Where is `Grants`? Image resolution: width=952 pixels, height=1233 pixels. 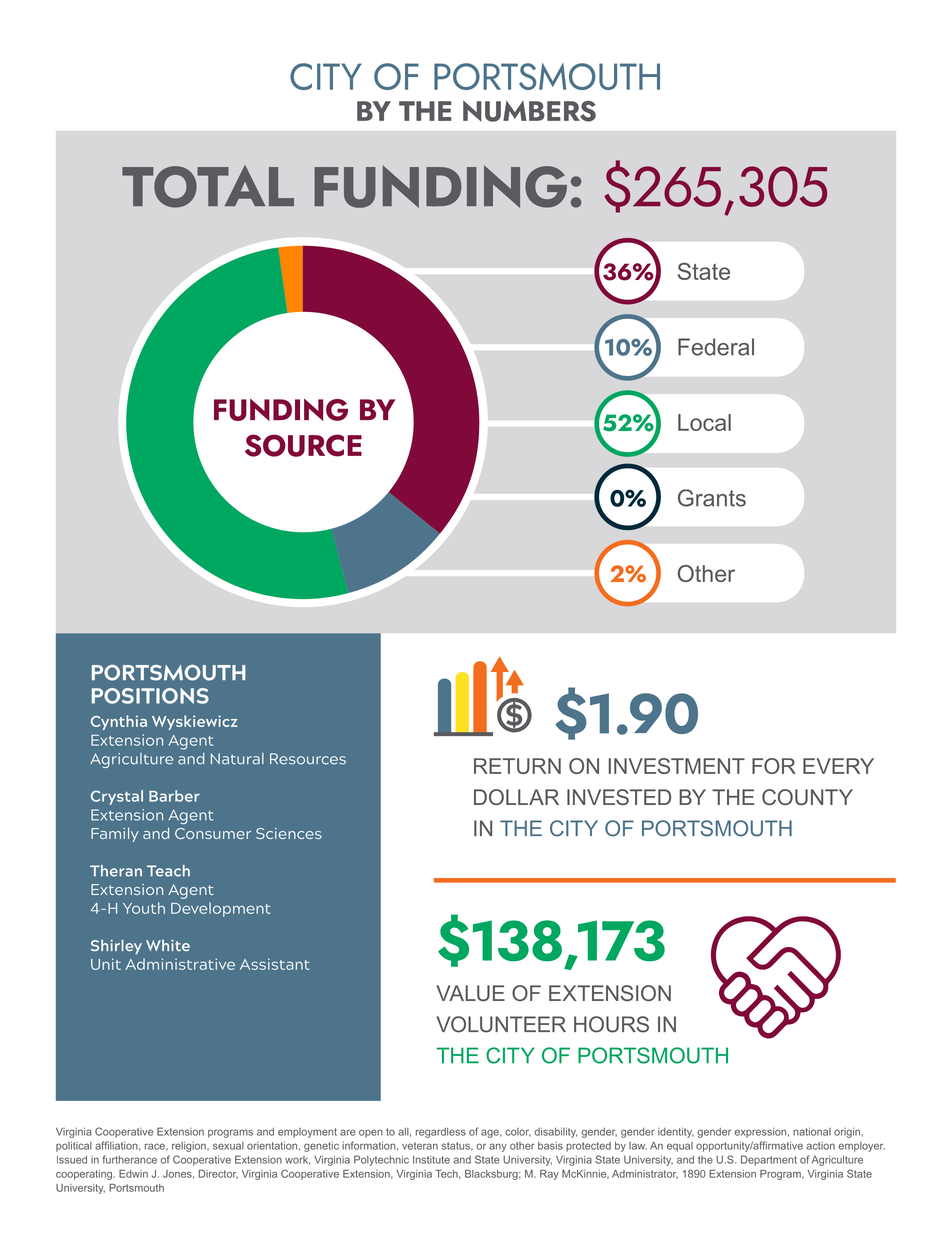 Grants is located at coordinates (712, 498).
